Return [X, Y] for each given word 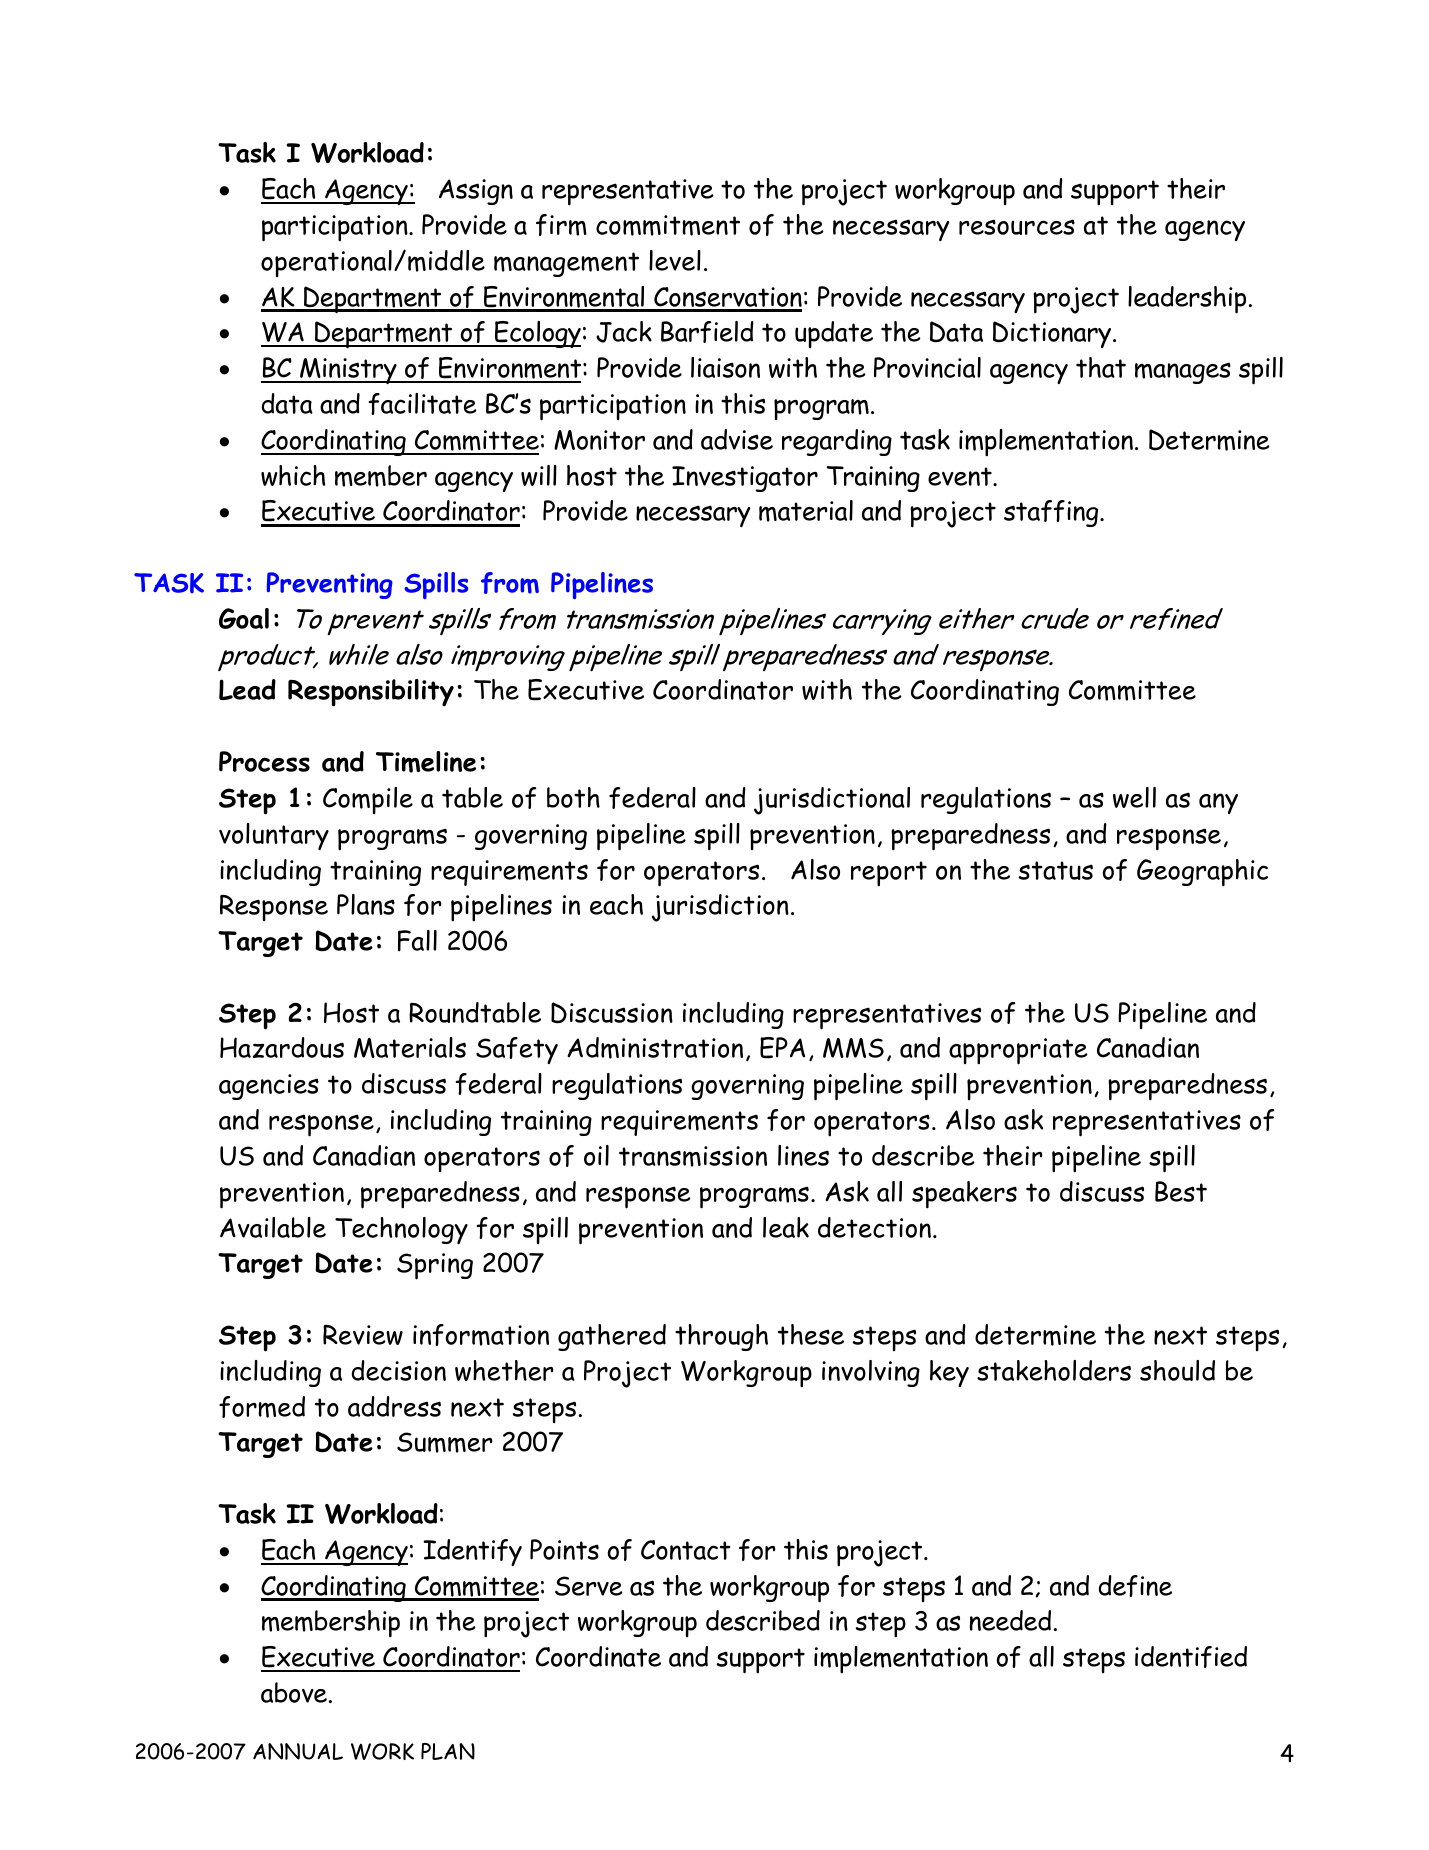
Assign [476, 192]
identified [1191, 1657]
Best [1181, 1191]
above [294, 1692]
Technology [401, 1230]
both [573, 797]
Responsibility [371, 693]
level [675, 260]
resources [1017, 227]
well [1134, 797]
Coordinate [598, 1656]
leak [786, 1227]
